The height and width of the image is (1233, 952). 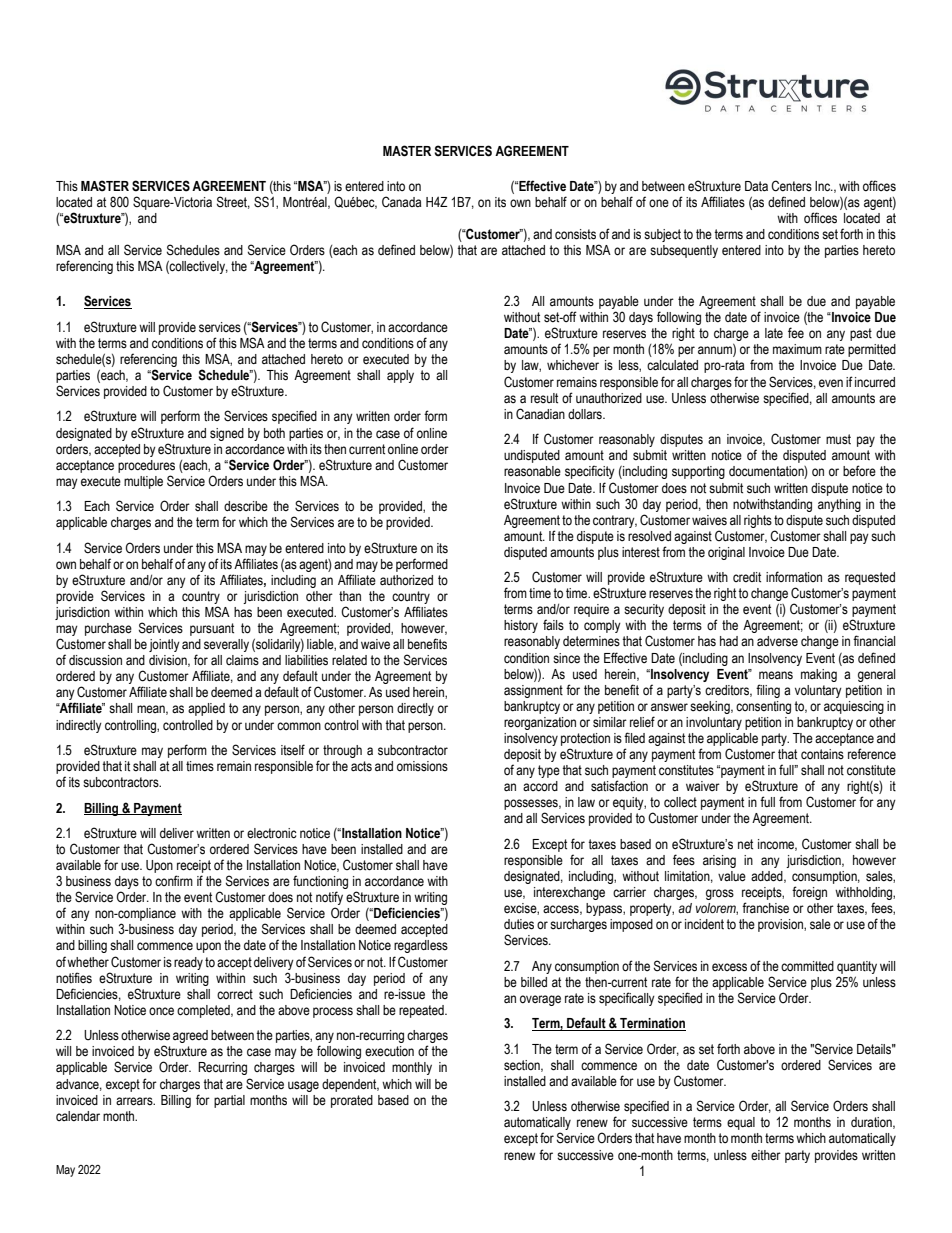 What do you see at coordinates (212, 629) in the image?
I see `pursuant` at bounding box center [212, 629].
